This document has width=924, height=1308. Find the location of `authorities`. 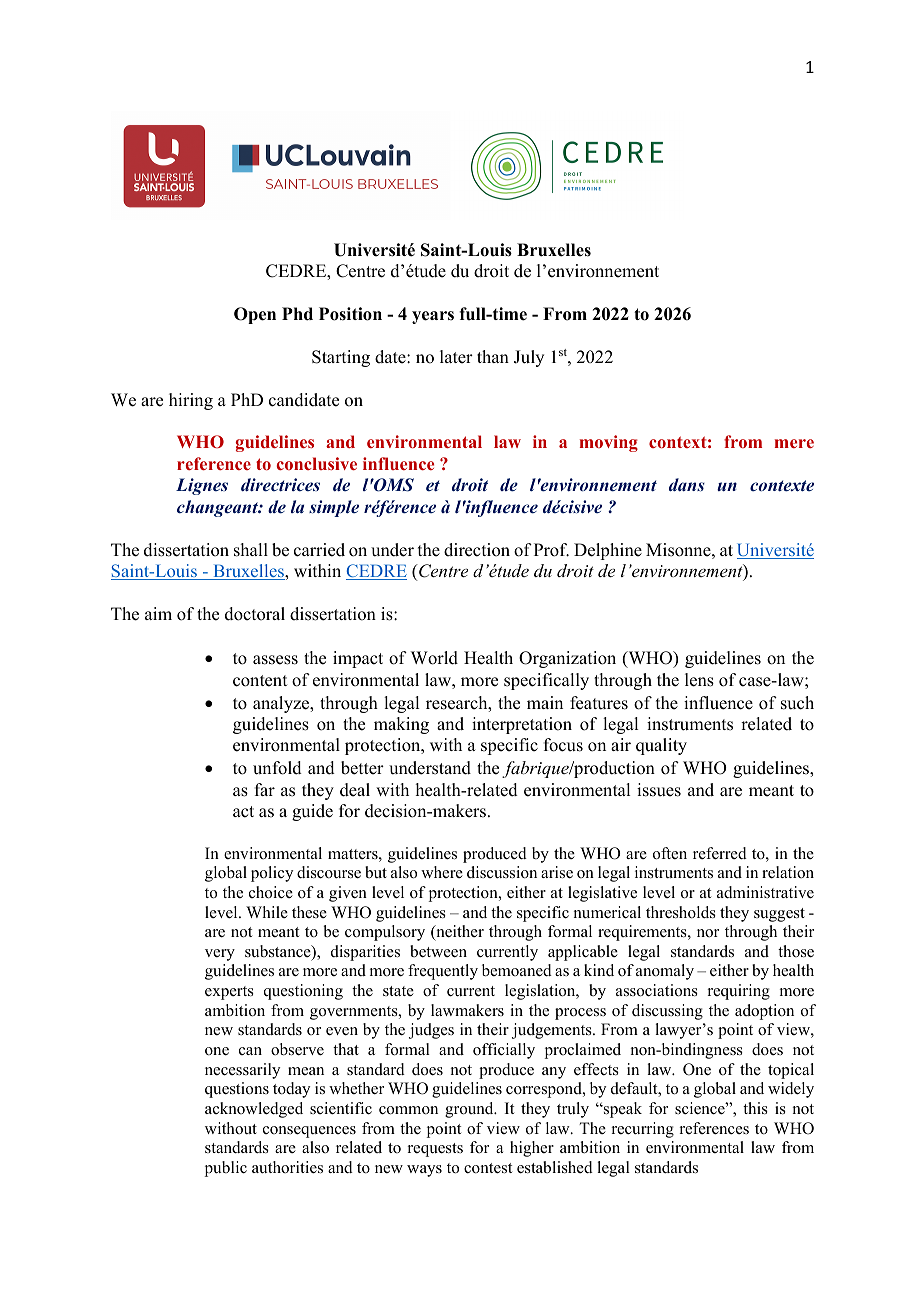

authorities is located at coordinates (287, 1167).
